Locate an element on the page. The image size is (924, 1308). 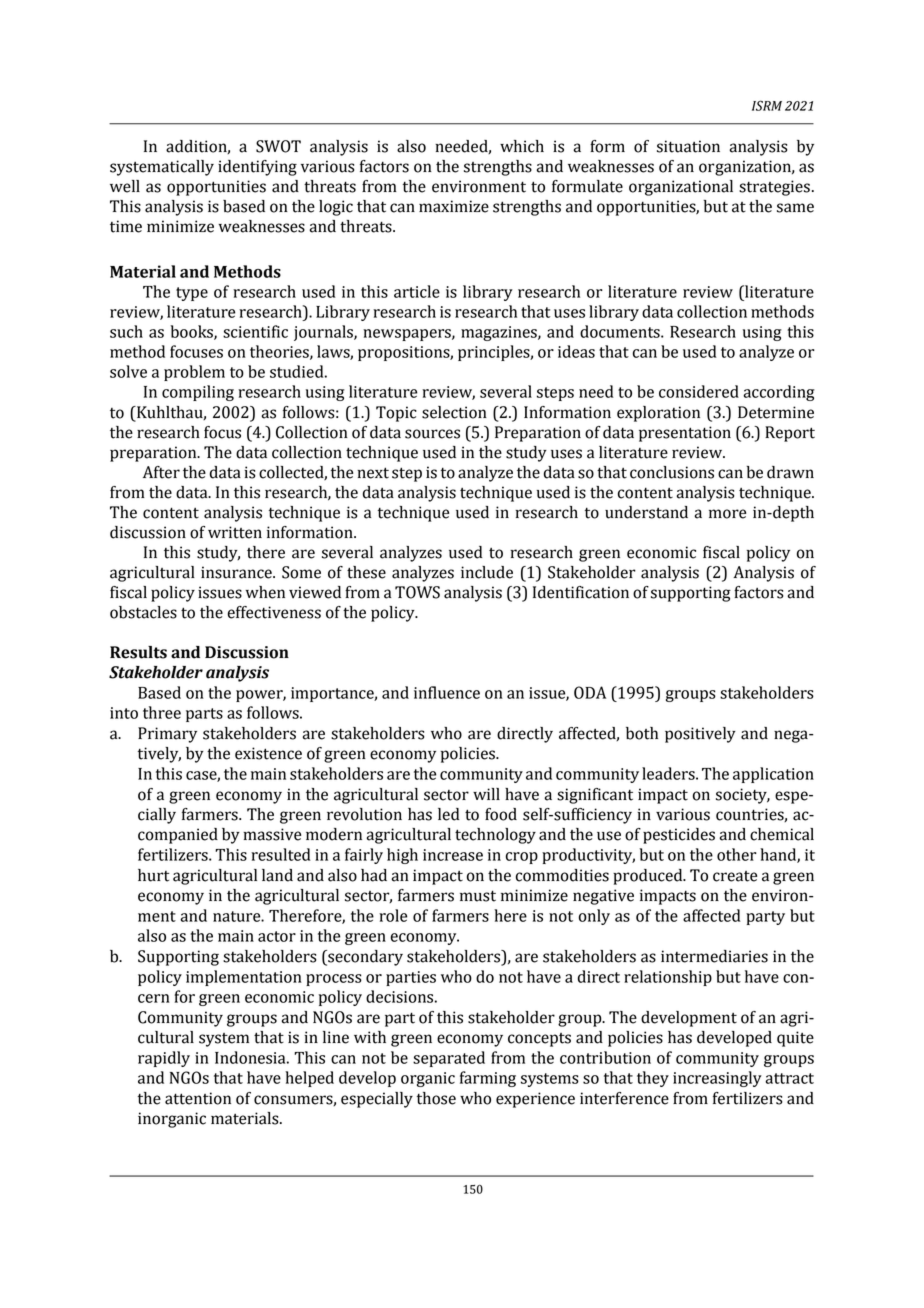
situation is located at coordinates (688, 146).
